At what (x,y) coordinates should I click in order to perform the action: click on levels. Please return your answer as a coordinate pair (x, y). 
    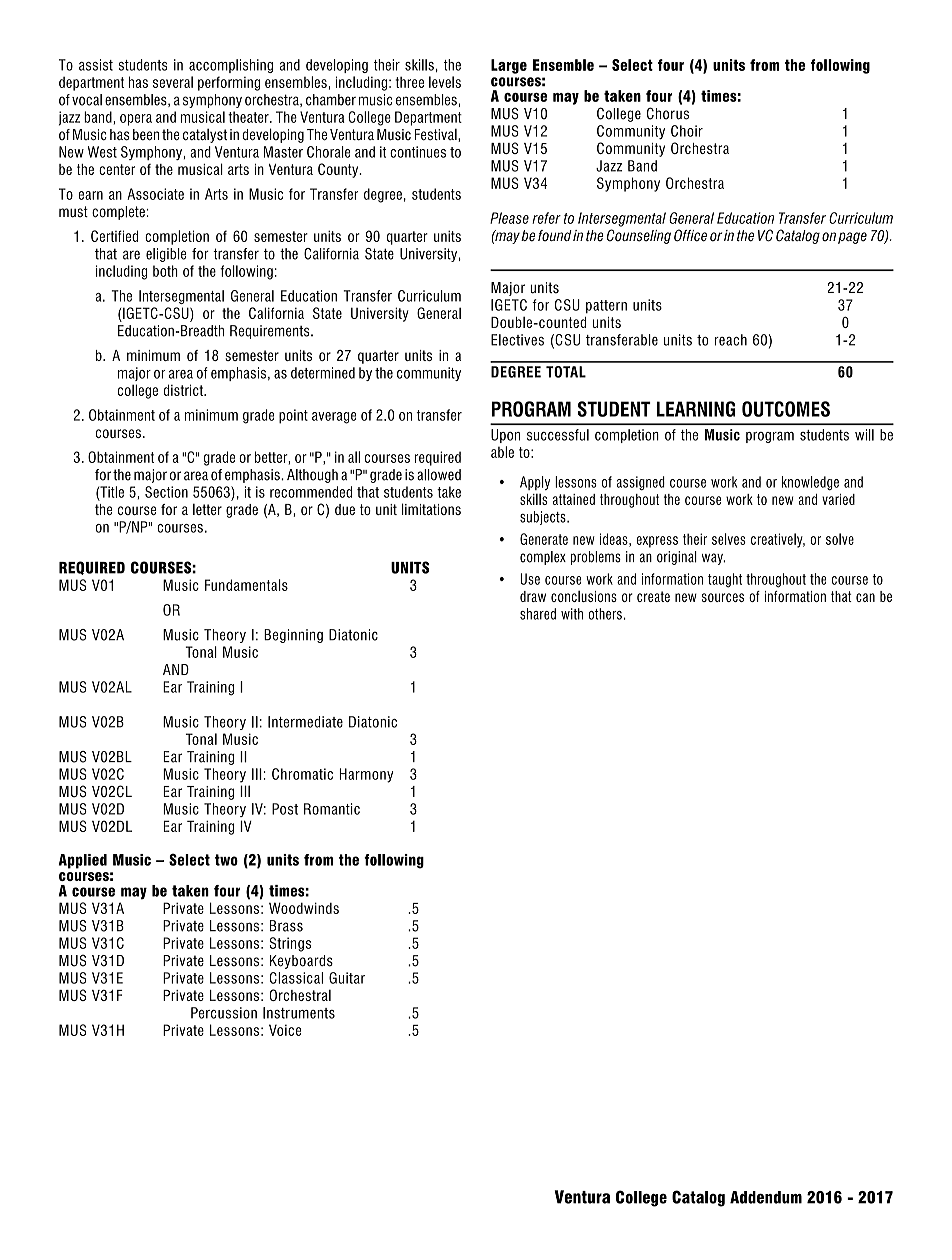
    Looking at the image, I should click on (445, 82).
